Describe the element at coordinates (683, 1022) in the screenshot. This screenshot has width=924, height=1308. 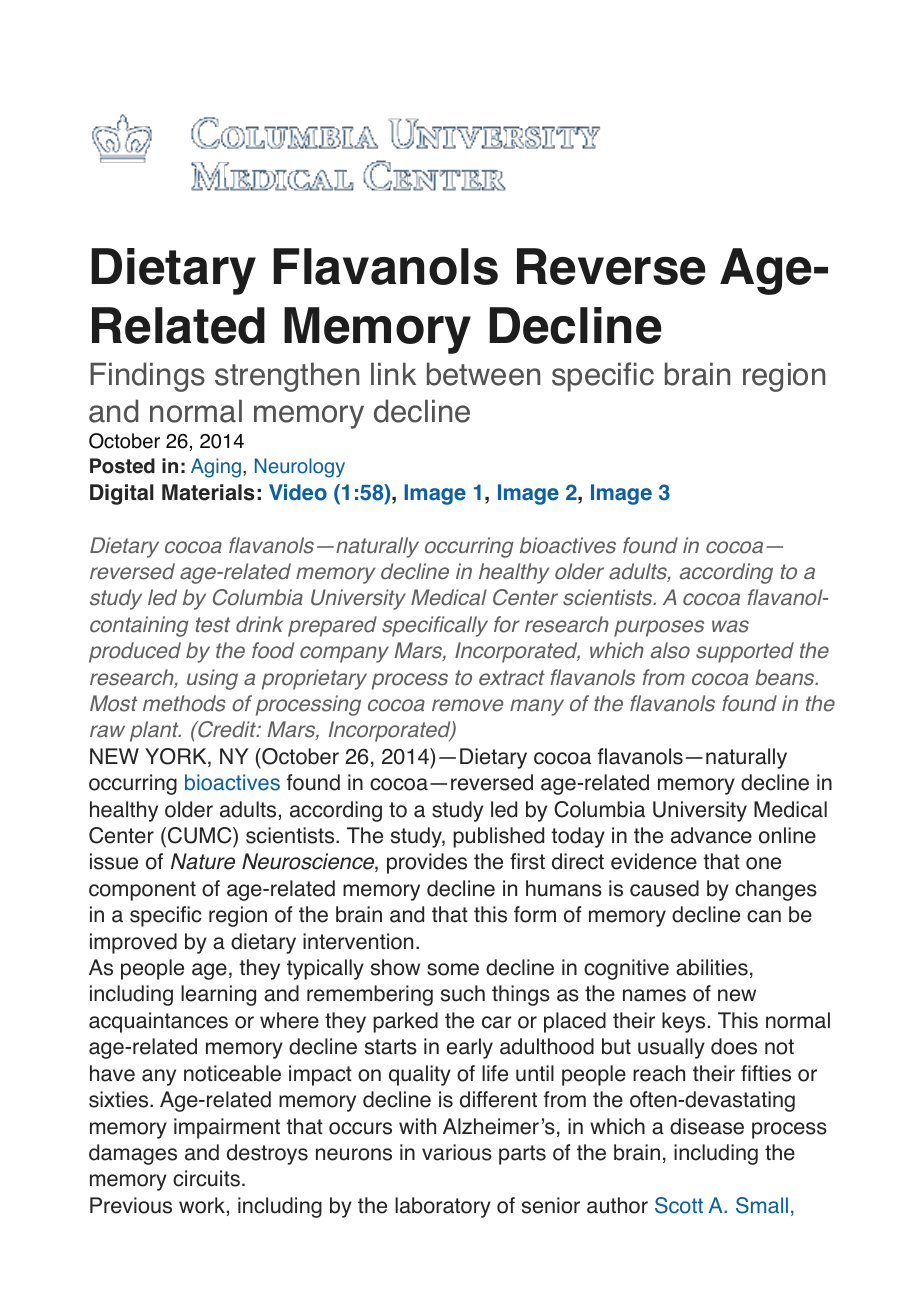
I see `keys` at that location.
